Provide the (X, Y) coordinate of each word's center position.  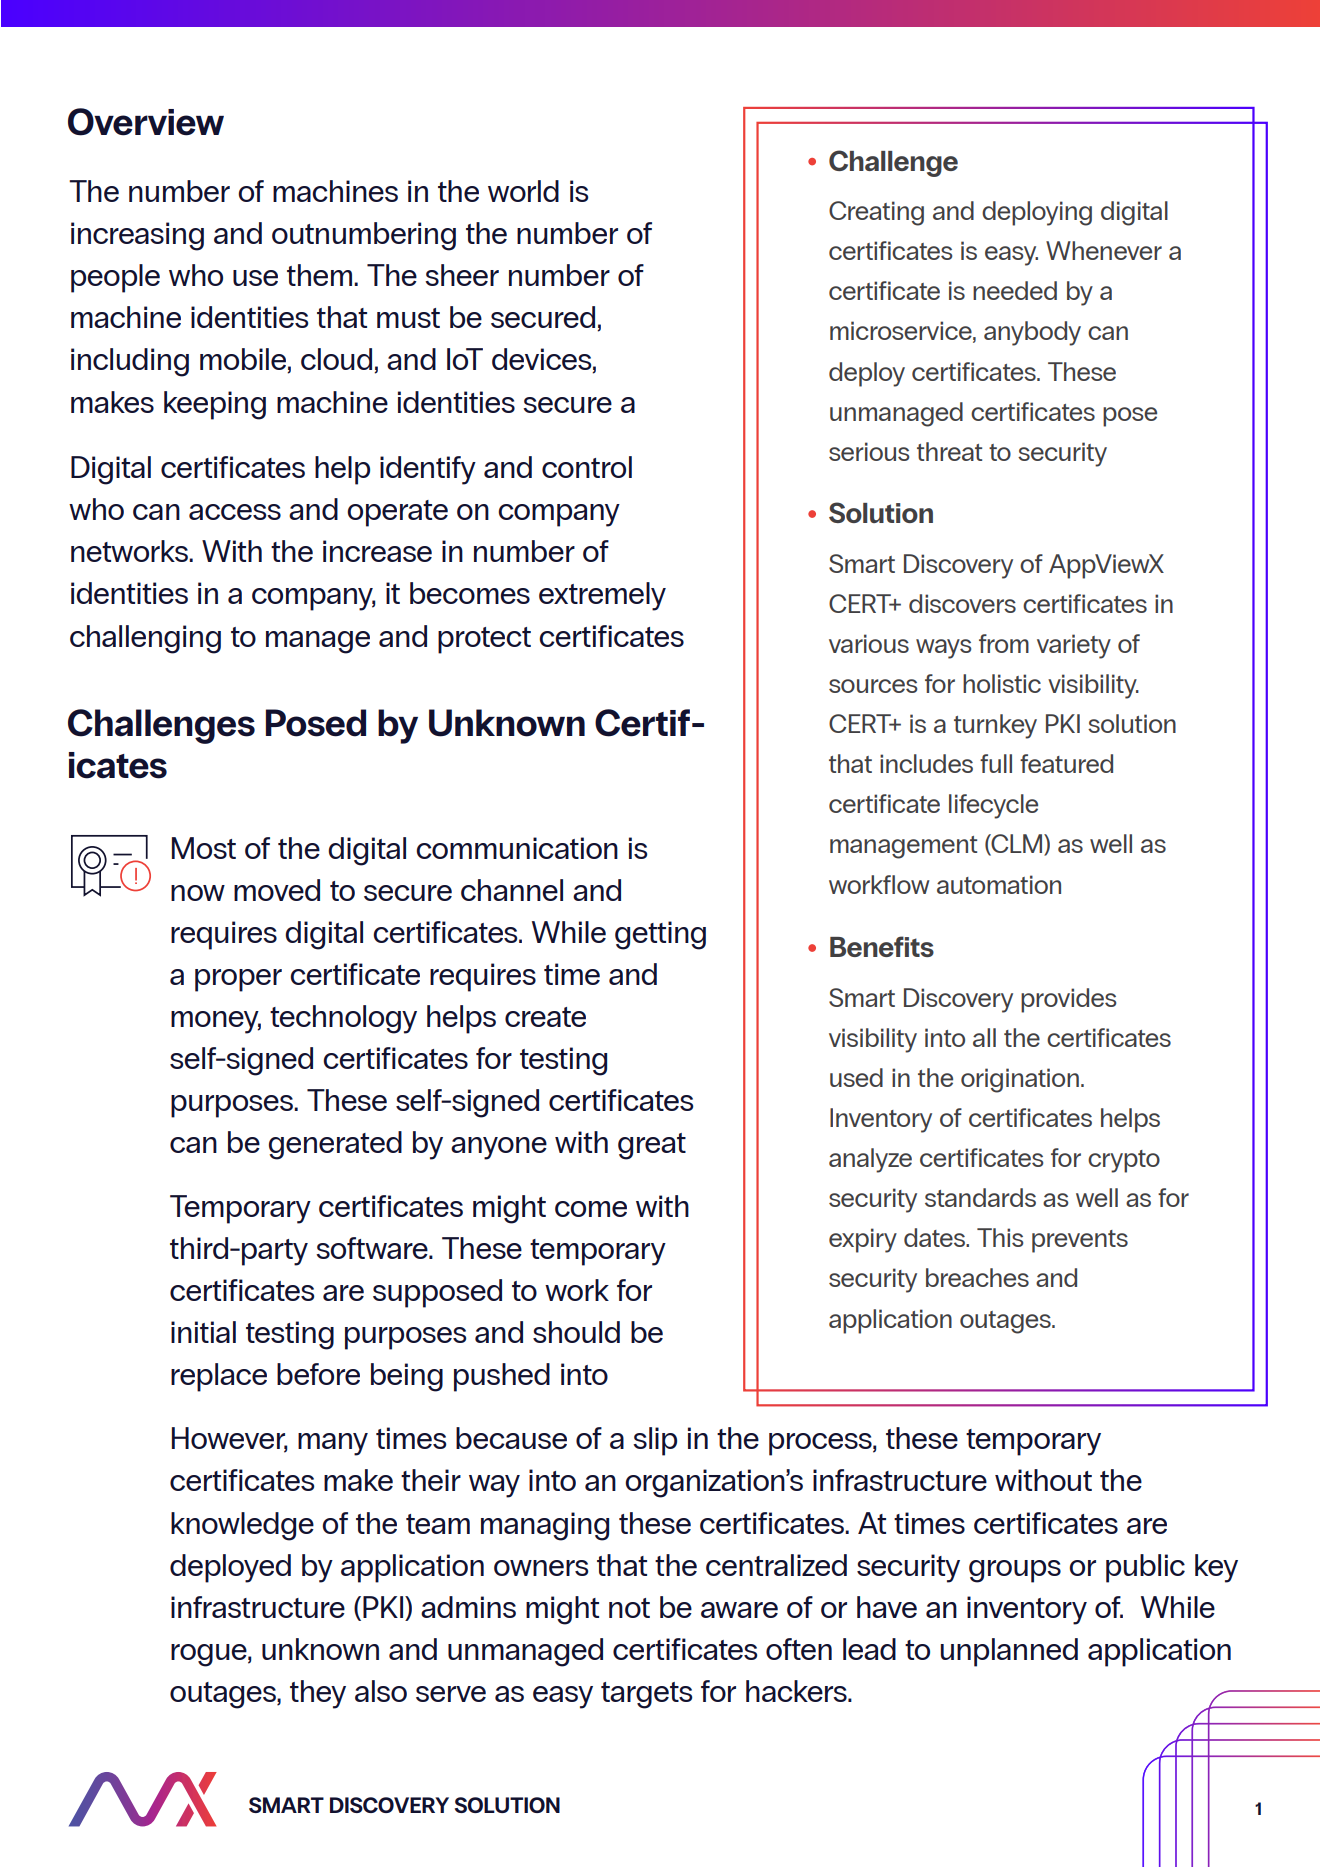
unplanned (1009, 1652)
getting (660, 935)
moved (277, 890)
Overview (146, 122)
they (318, 1694)
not (629, 1608)
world (523, 191)
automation (999, 884)
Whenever (1104, 250)
